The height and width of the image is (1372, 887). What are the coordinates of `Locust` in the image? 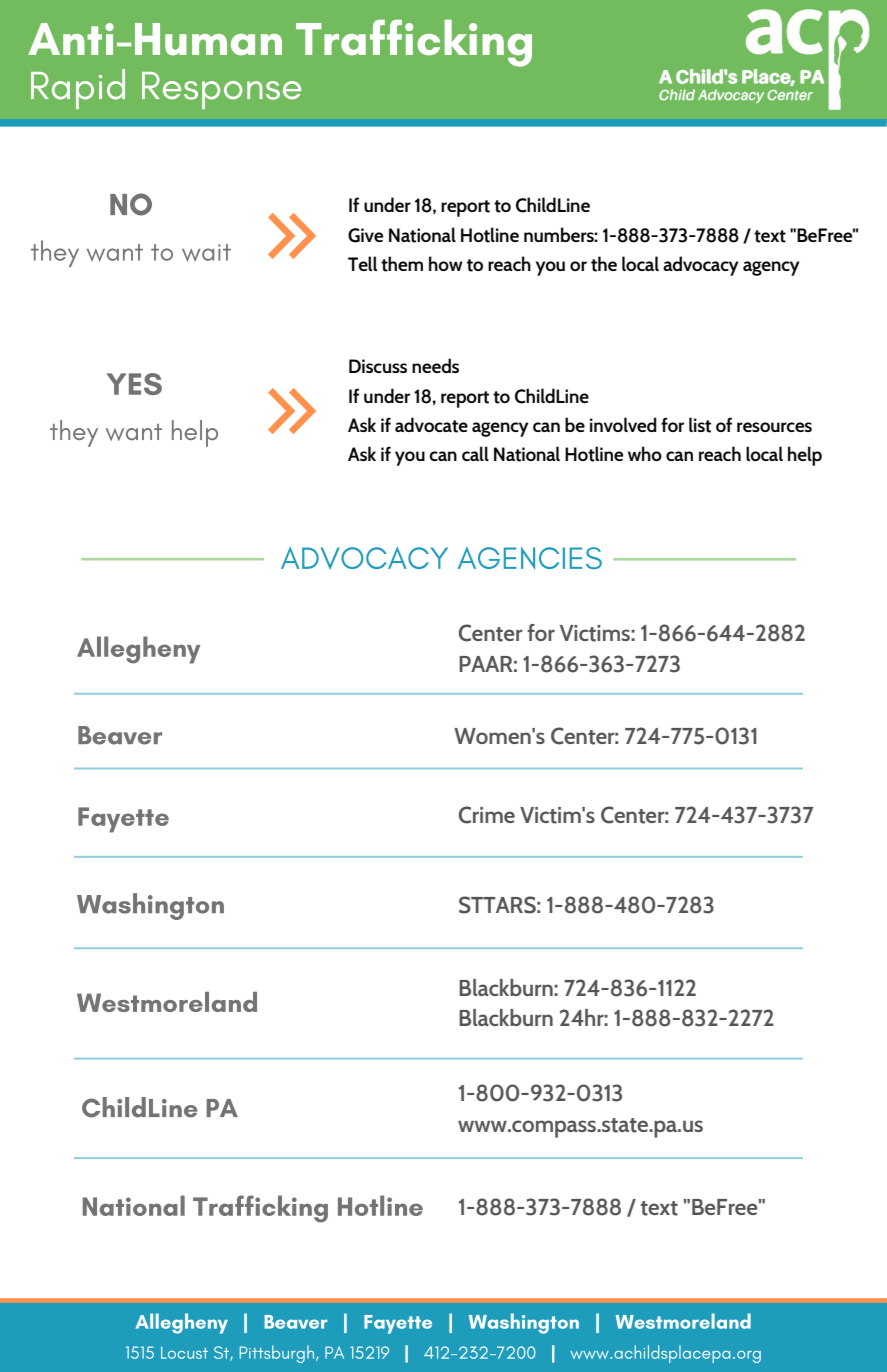 It's located at (184, 1352).
